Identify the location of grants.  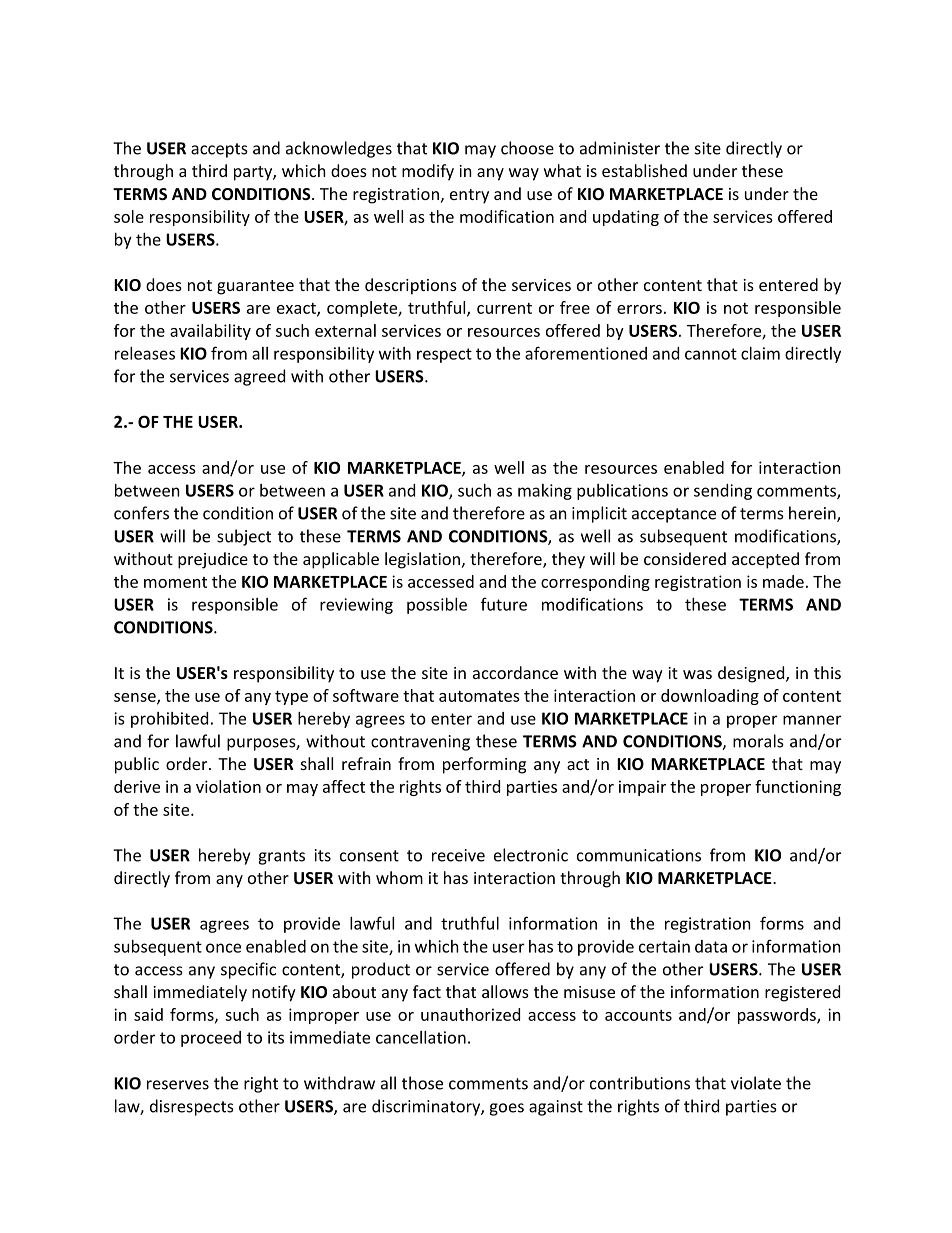
(281, 857).
